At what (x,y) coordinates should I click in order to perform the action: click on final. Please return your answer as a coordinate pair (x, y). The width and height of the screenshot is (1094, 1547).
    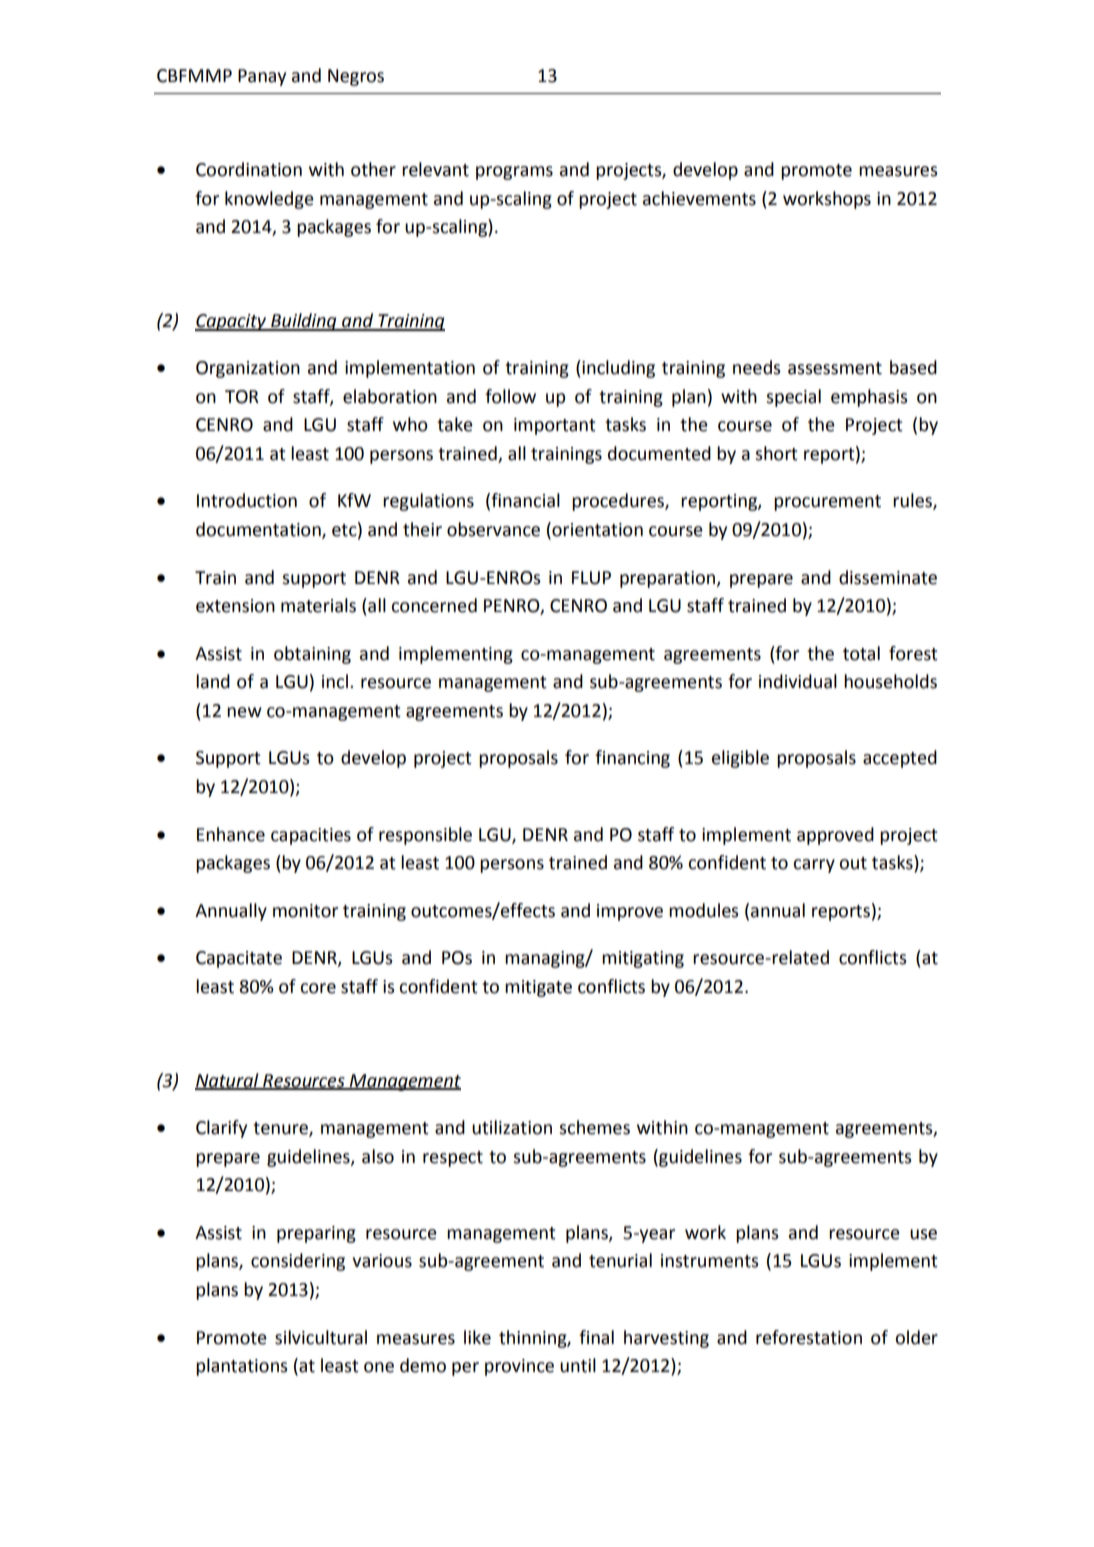
    Looking at the image, I should click on (596, 1337).
